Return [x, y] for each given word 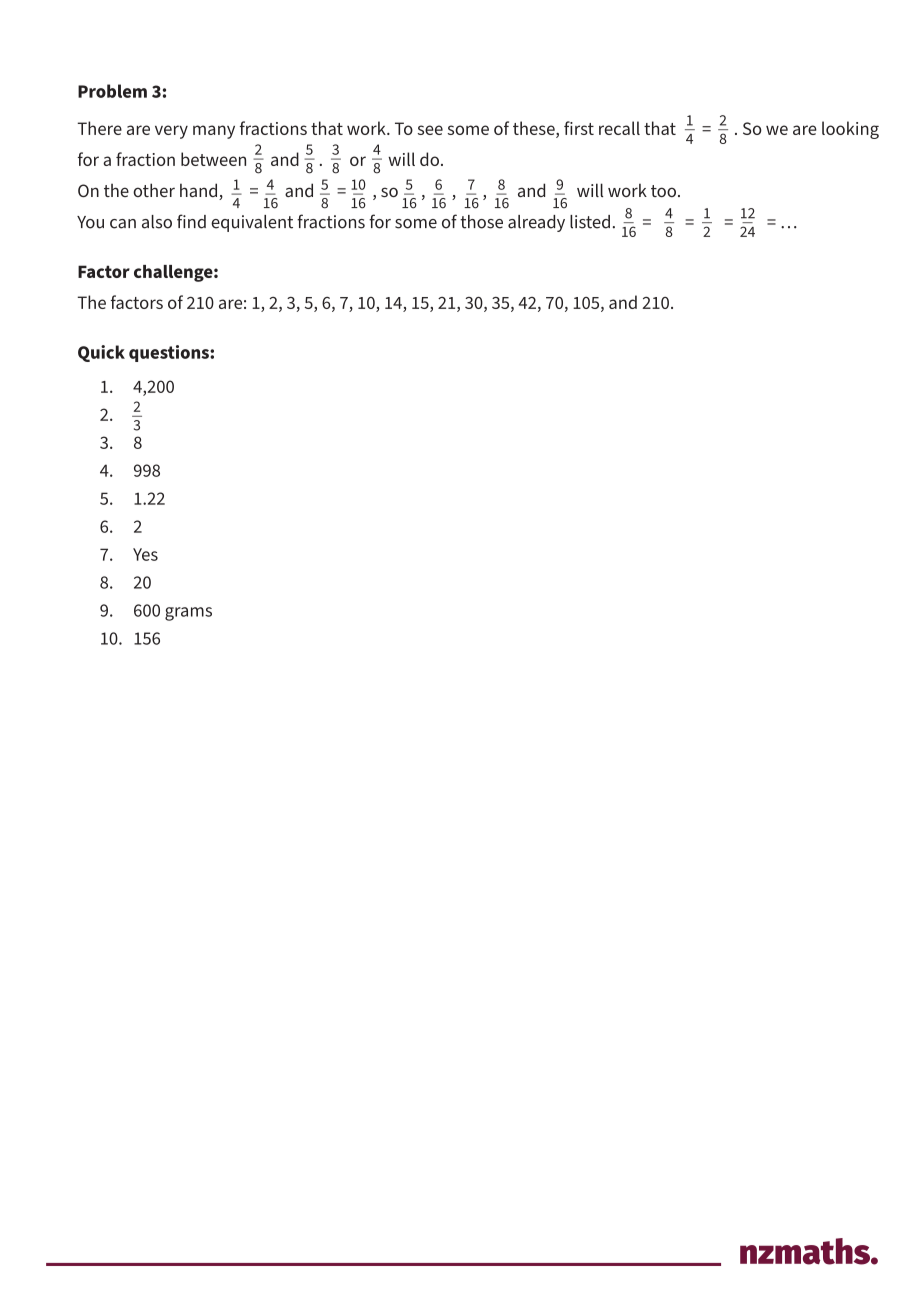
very [171, 132]
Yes [145, 554]
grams [188, 614]
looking [850, 130]
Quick [101, 353]
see [430, 130]
